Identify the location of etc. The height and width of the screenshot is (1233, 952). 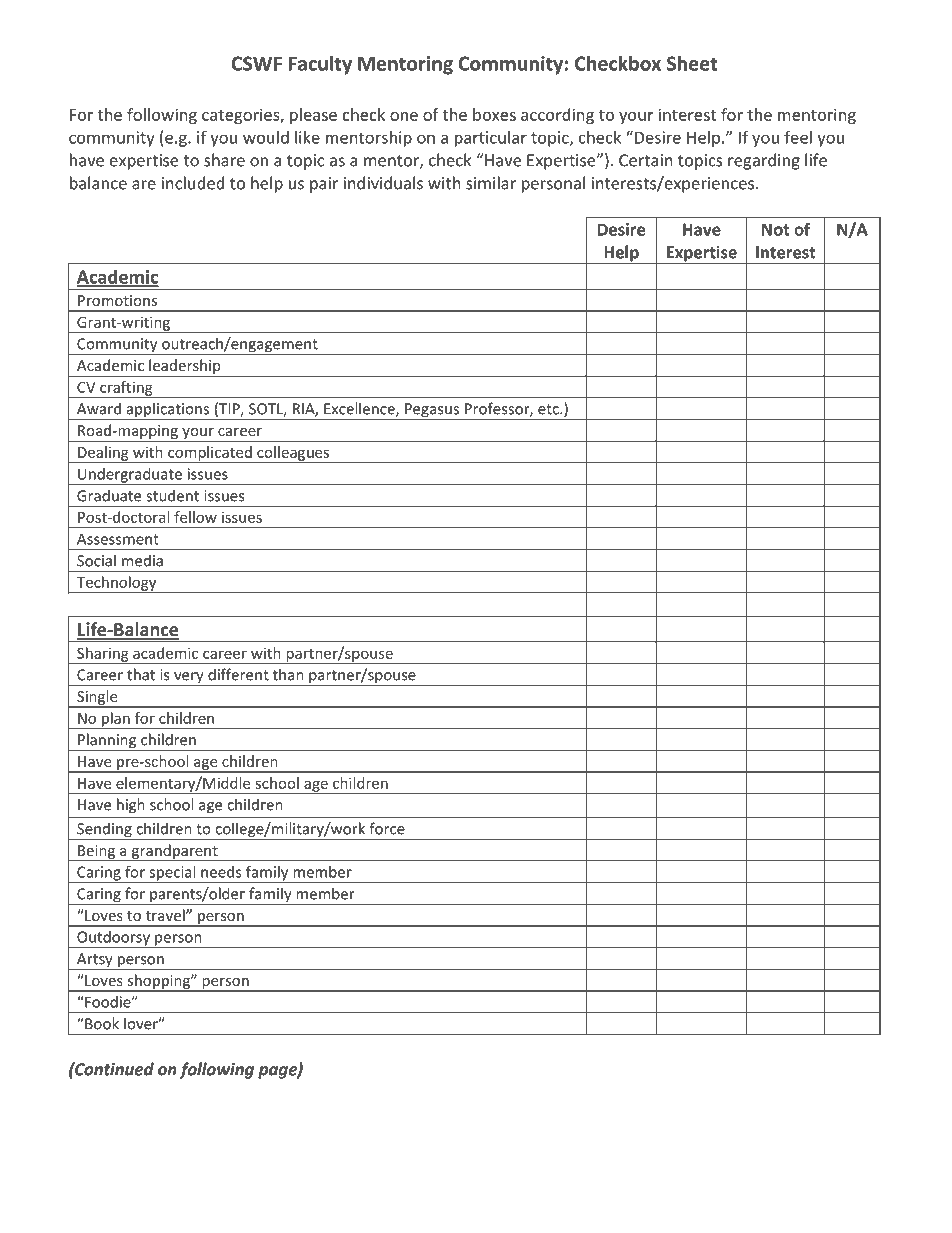
(549, 409).
